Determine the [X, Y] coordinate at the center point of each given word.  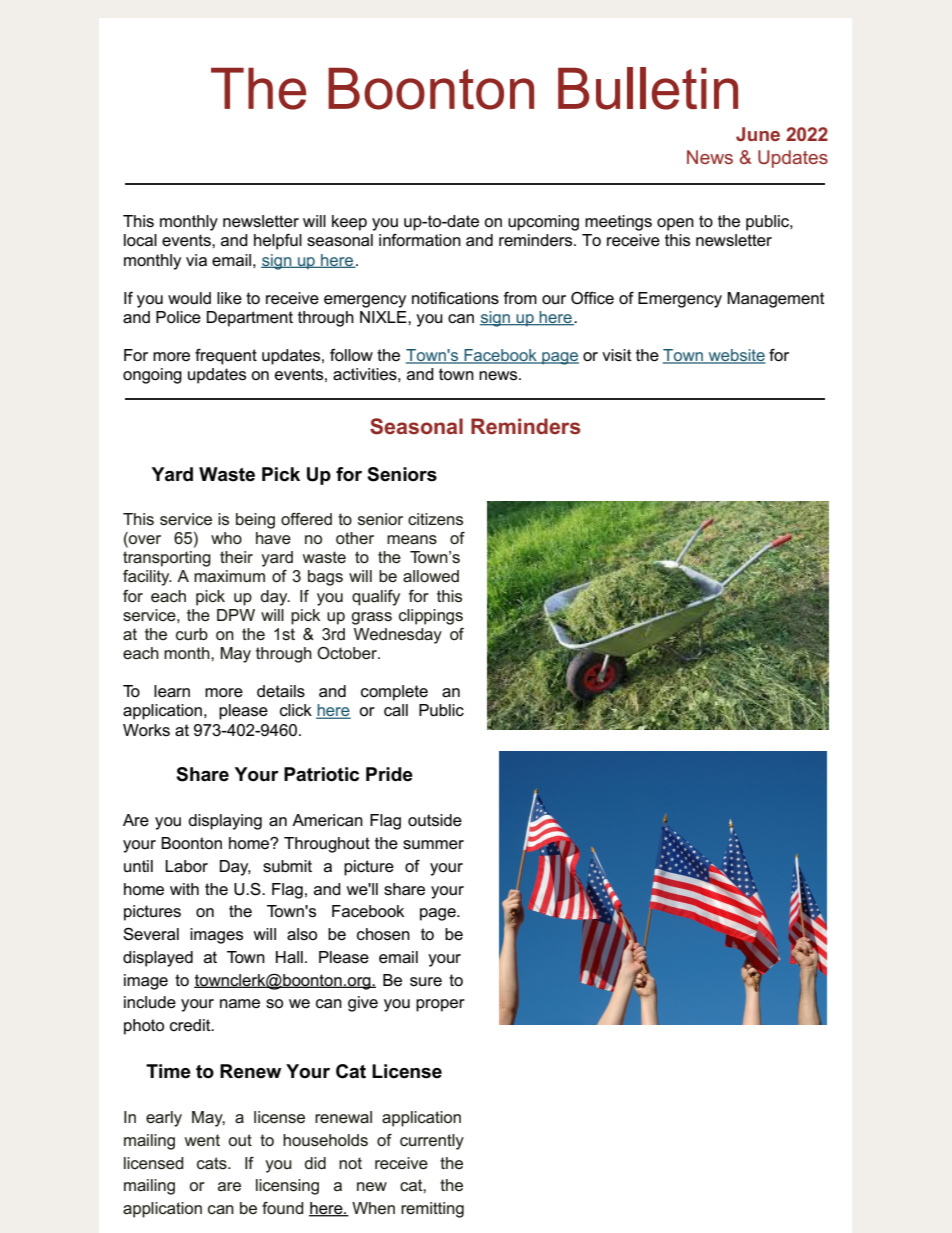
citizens [435, 519]
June [758, 134]
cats [213, 1163]
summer [433, 845]
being [255, 521]
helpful [278, 242]
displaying [225, 822]
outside [435, 820]
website [736, 356]
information [420, 240]
